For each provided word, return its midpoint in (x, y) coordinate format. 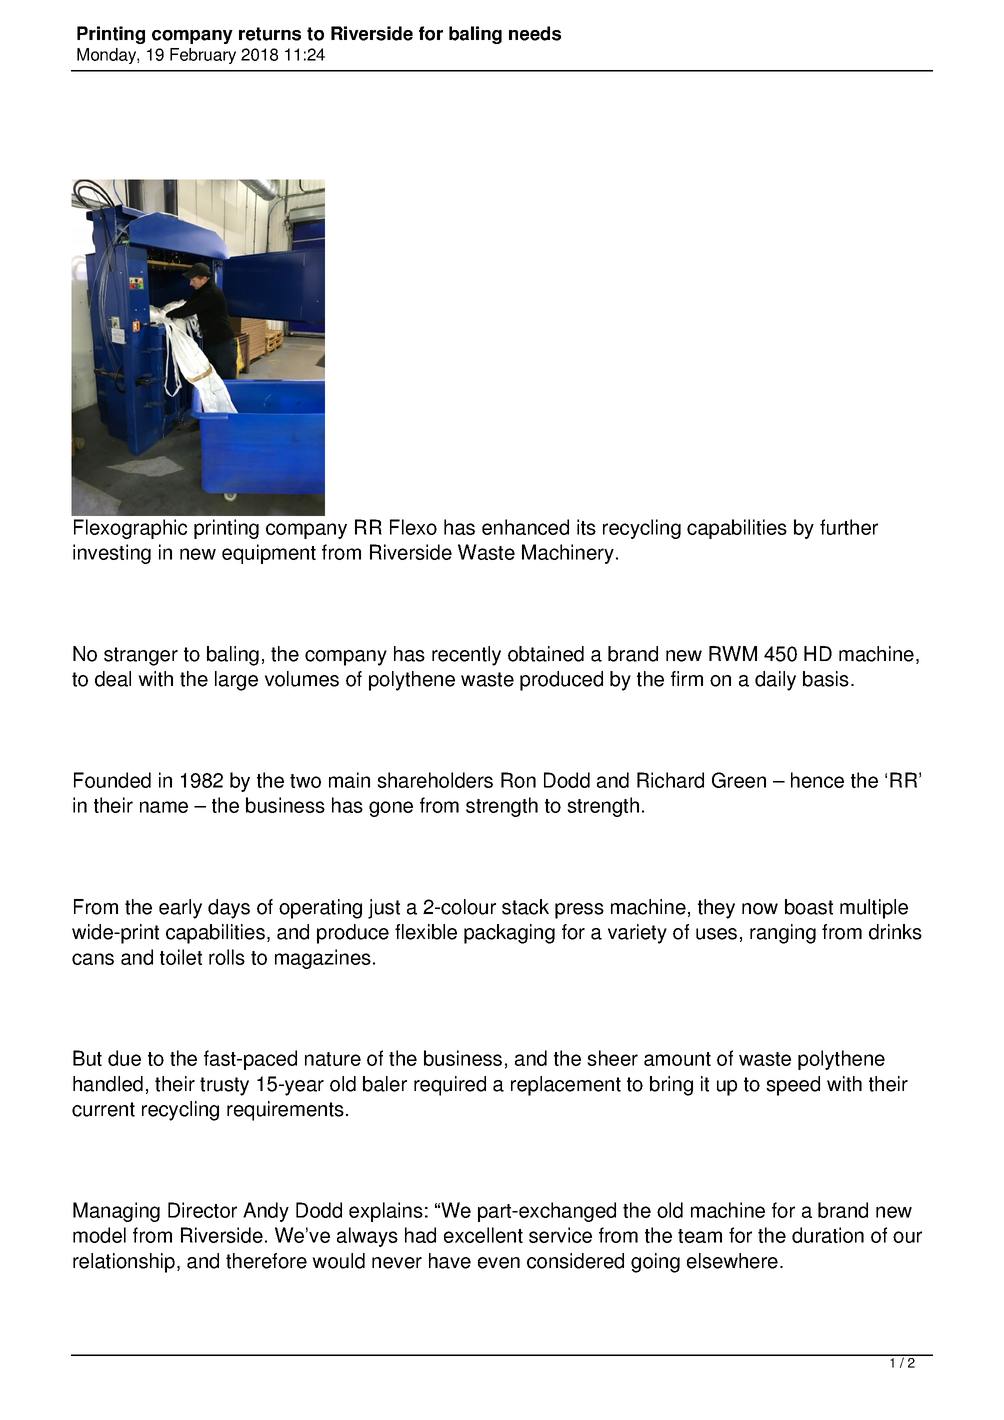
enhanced (525, 527)
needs (535, 33)
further (849, 527)
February (203, 56)
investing (112, 554)
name (164, 807)
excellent (483, 1235)
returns (270, 34)
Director (202, 1210)
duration (828, 1235)
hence (817, 780)
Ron (518, 780)
